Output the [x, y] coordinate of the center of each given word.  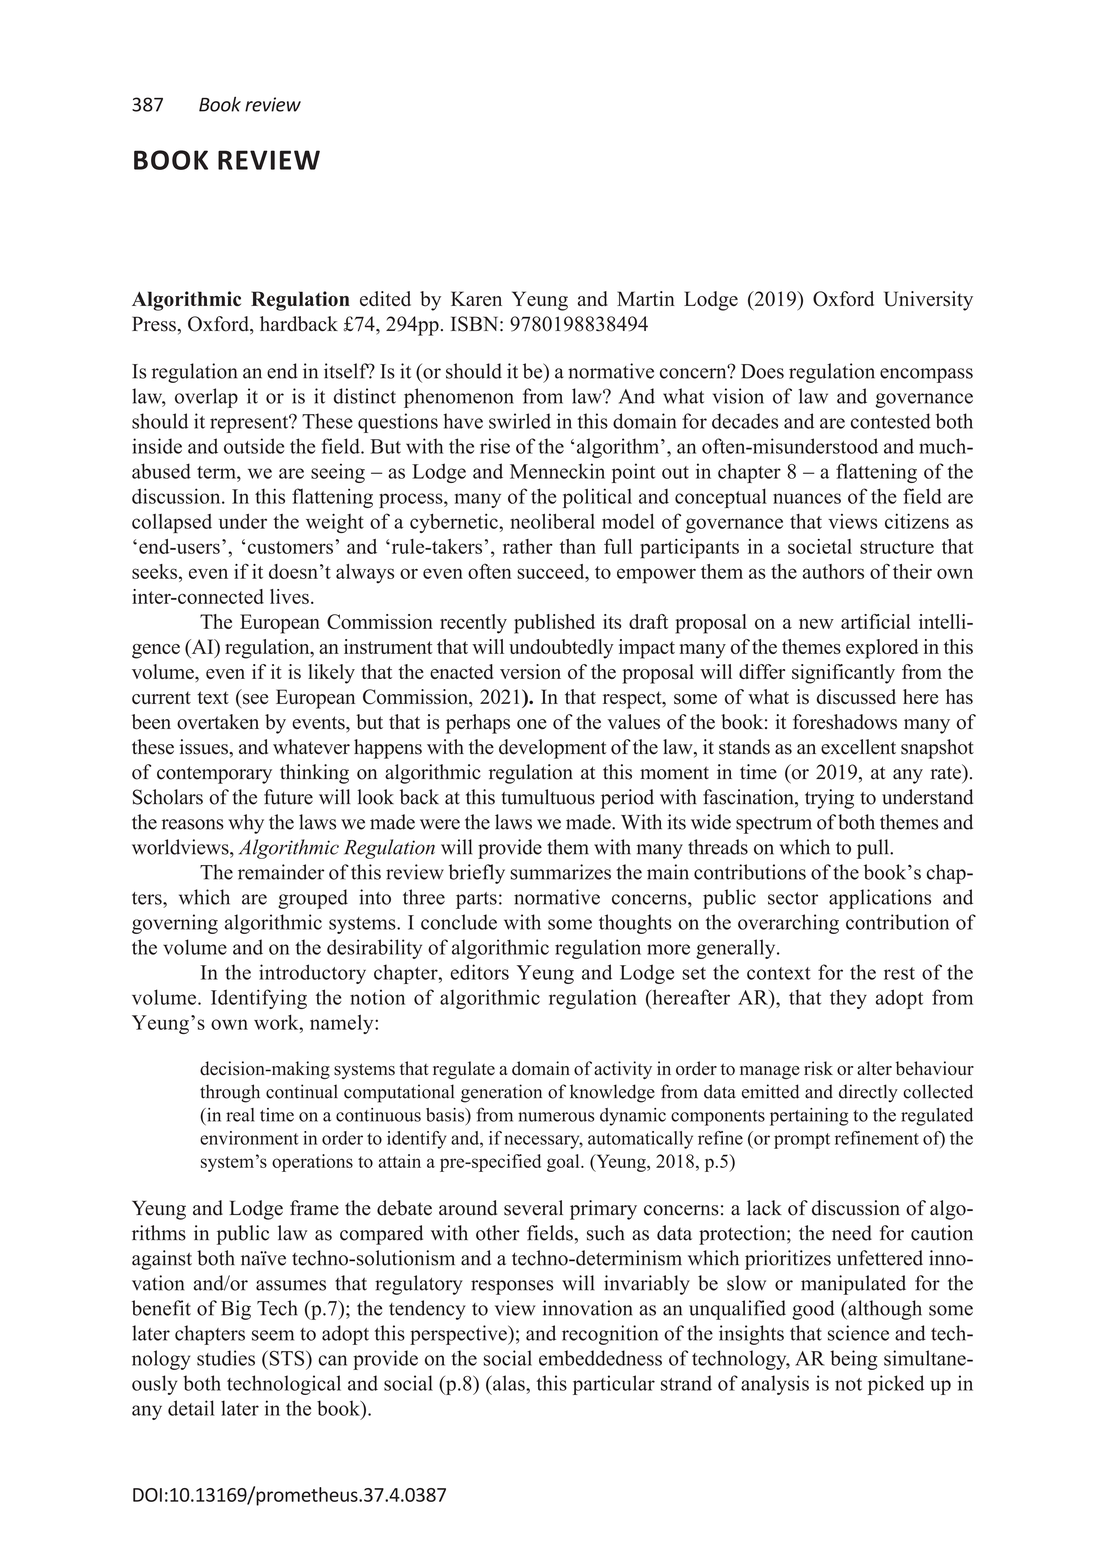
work [277, 1022]
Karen [476, 298]
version [530, 672]
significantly [843, 674]
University [928, 301]
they [848, 999]
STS [287, 1358]
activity [623, 1070]
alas [509, 1383]
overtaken [218, 722]
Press [154, 324]
